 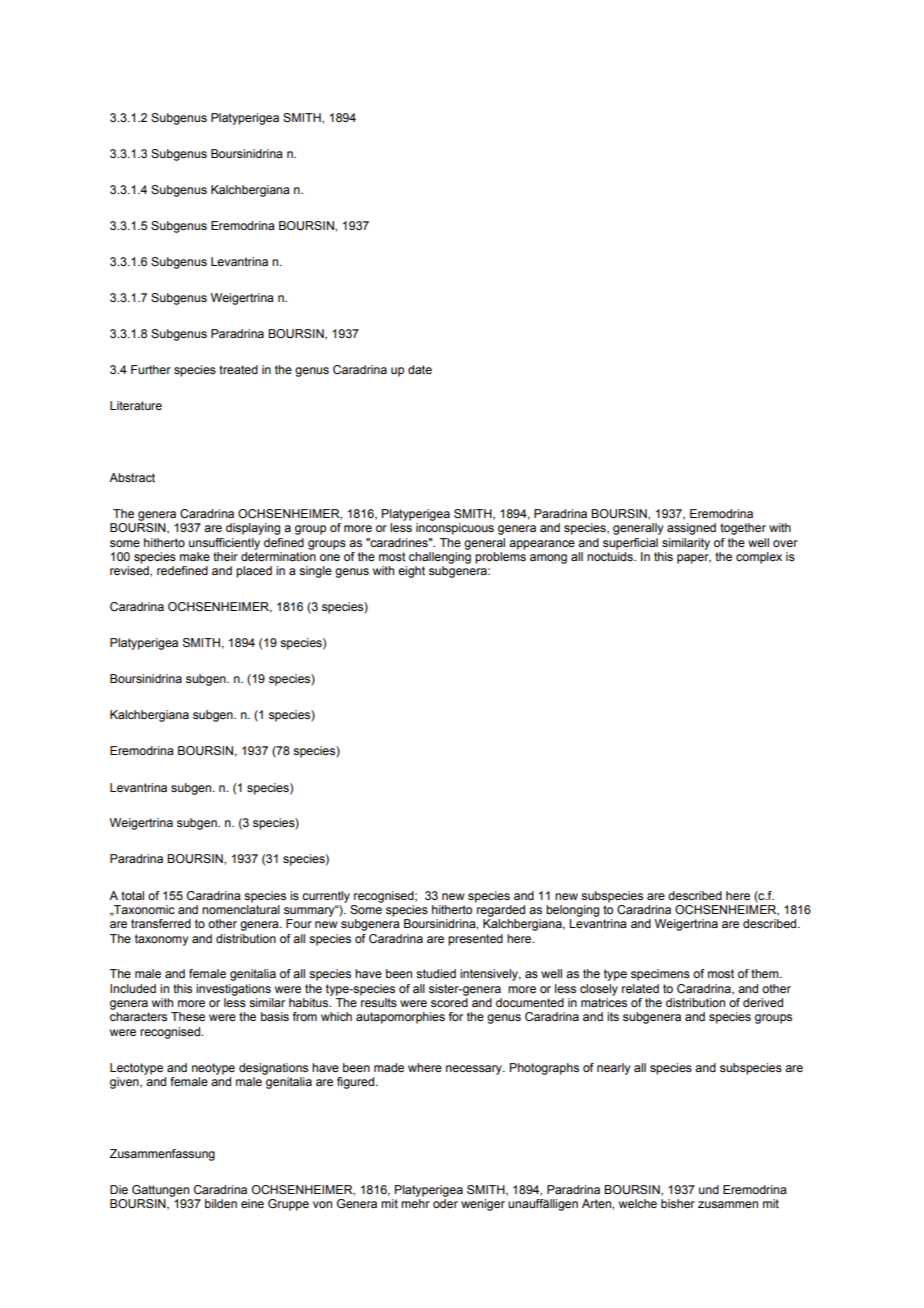 I want to click on eine, so click(x=252, y=1203).
